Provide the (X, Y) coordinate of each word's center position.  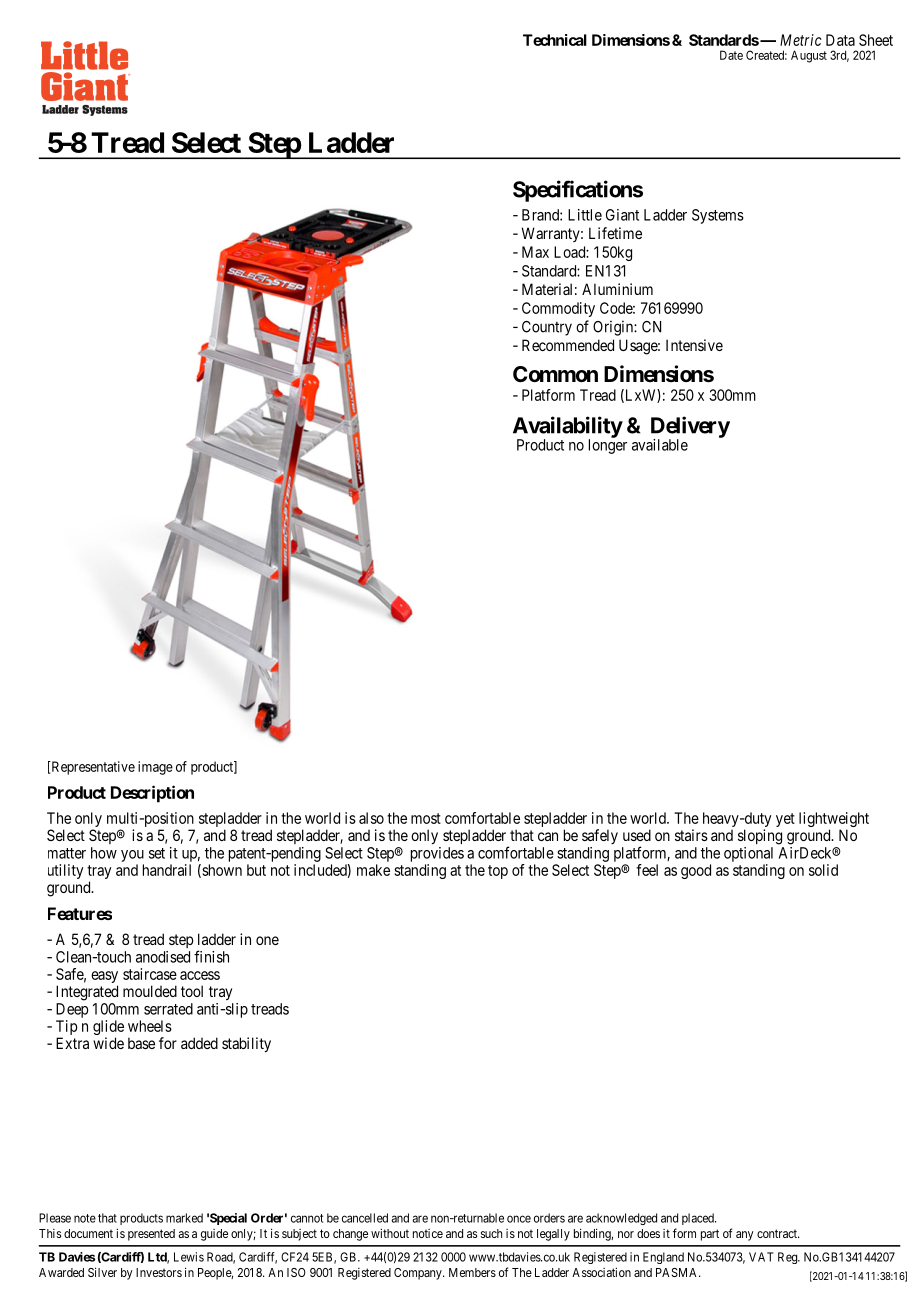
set (157, 853)
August (809, 56)
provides (437, 854)
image (155, 768)
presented (151, 1235)
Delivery (690, 428)
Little (585, 215)
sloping (760, 837)
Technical (555, 40)
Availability (568, 428)
